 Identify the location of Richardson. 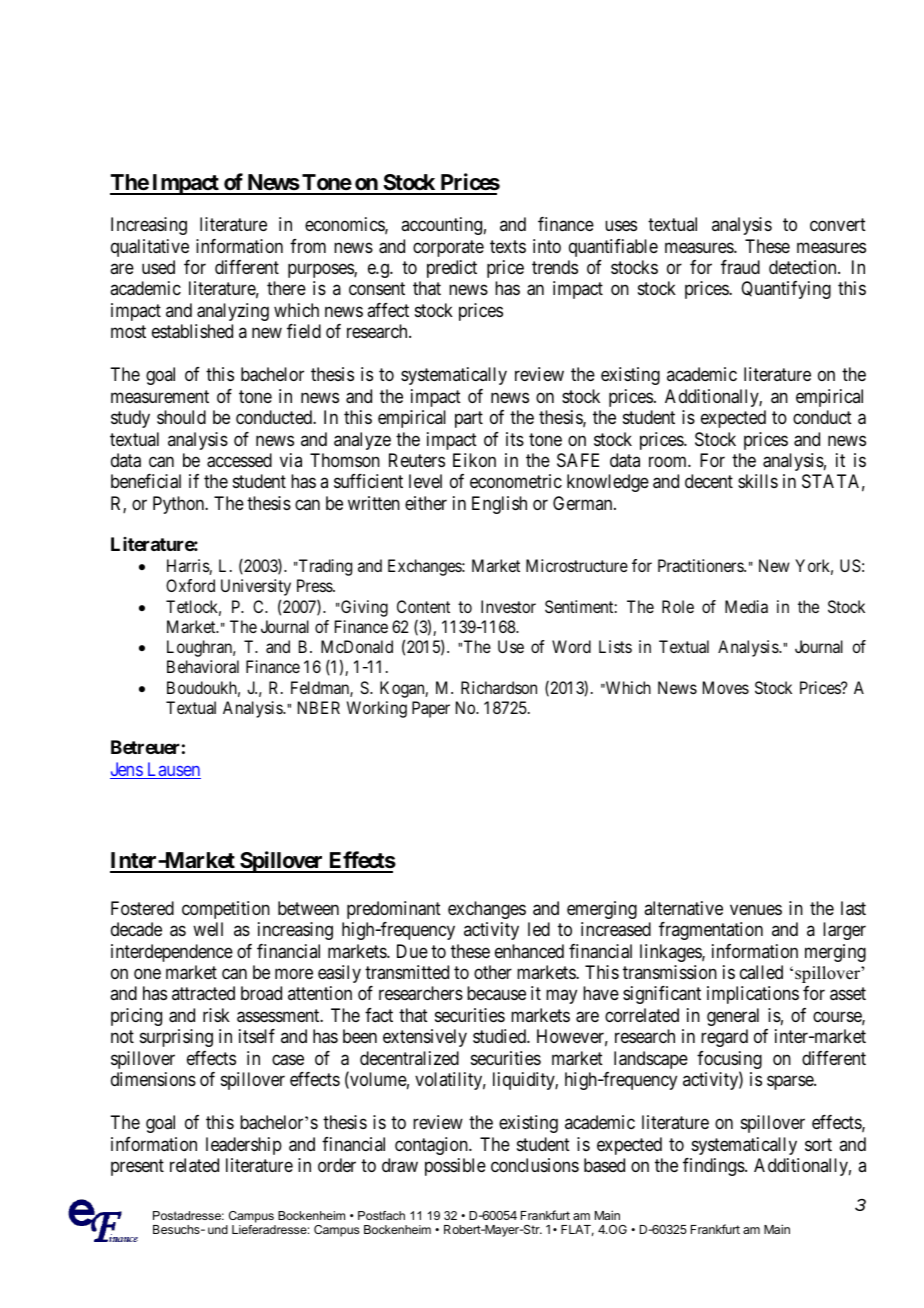
(499, 687).
